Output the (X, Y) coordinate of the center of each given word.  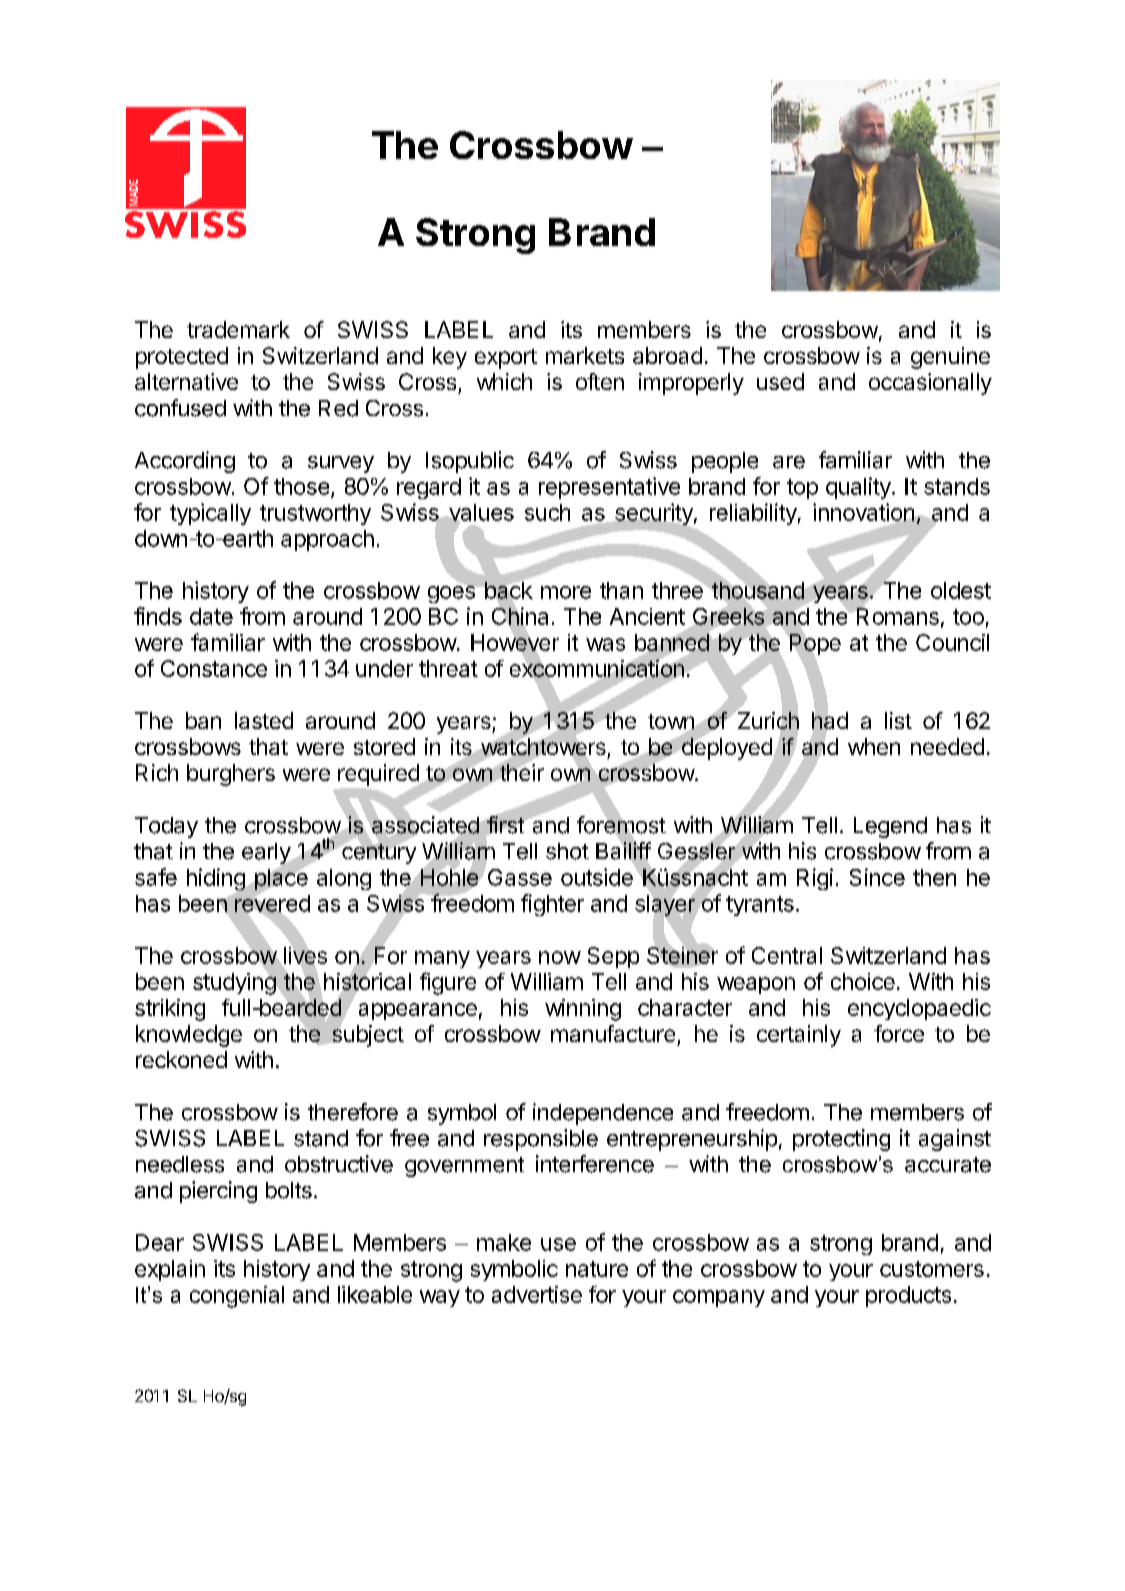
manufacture (613, 1033)
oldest (961, 590)
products (908, 1296)
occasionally (930, 384)
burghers (231, 775)
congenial (237, 1297)
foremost (621, 825)
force (899, 1033)
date (211, 616)
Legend (890, 827)
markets (585, 355)
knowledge (189, 1036)
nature (597, 1269)
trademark (238, 329)
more (566, 592)
